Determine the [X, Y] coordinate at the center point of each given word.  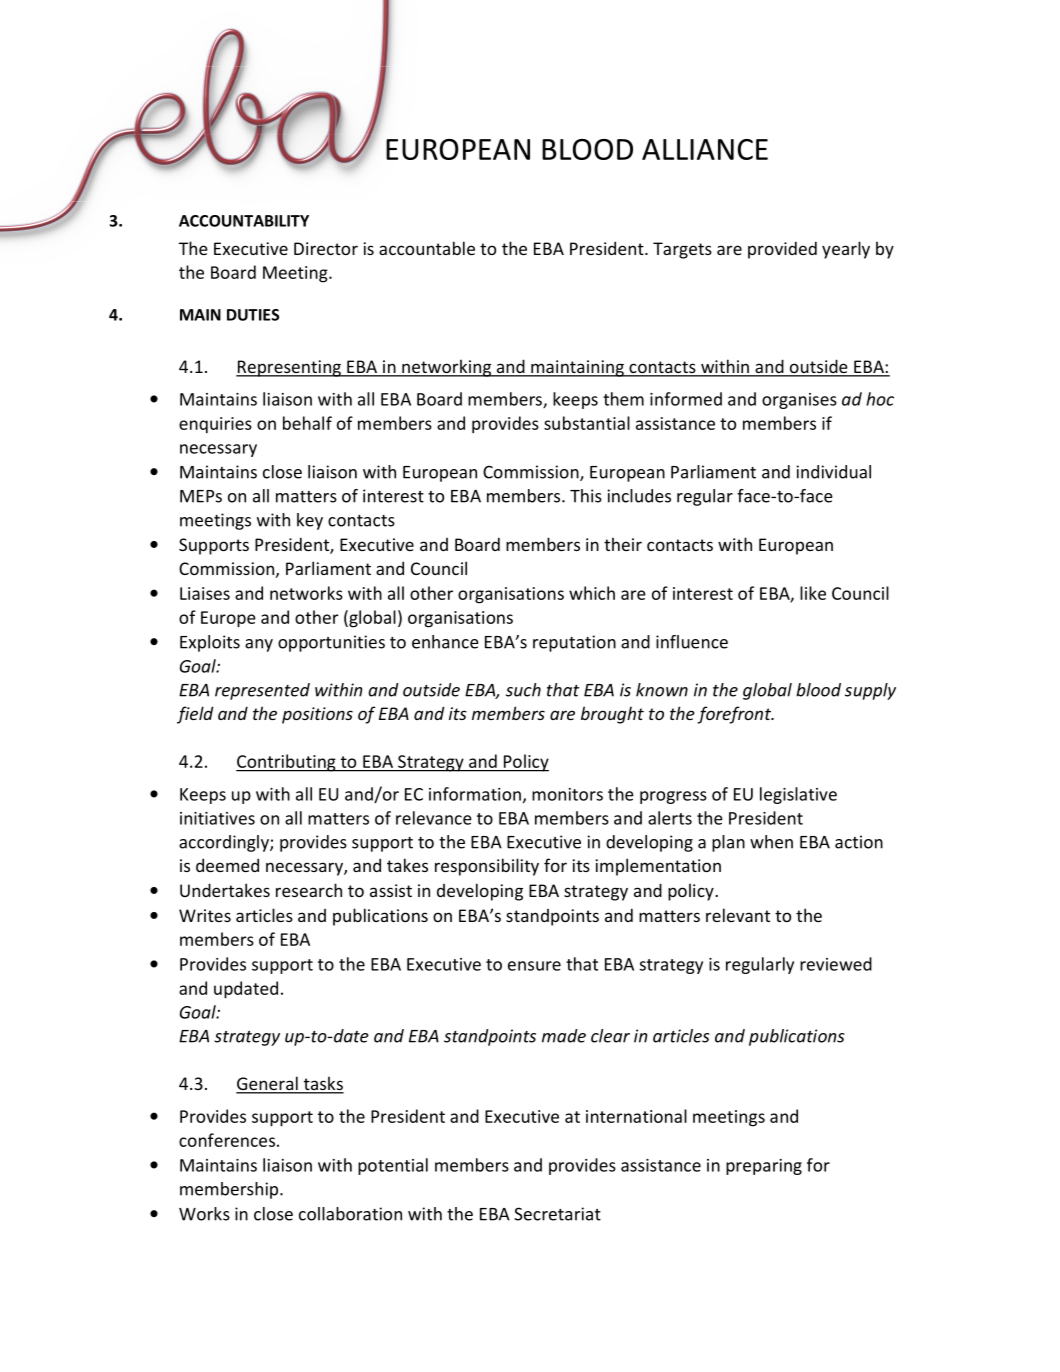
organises [799, 401]
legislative [798, 795]
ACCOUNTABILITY [244, 221]
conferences [227, 1140]
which [592, 593]
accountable [427, 248]
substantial [587, 423]
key [310, 521]
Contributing [287, 763]
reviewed [836, 964]
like [813, 593]
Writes [205, 915]
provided [782, 250]
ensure [534, 966]
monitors [567, 794]
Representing [289, 368]
